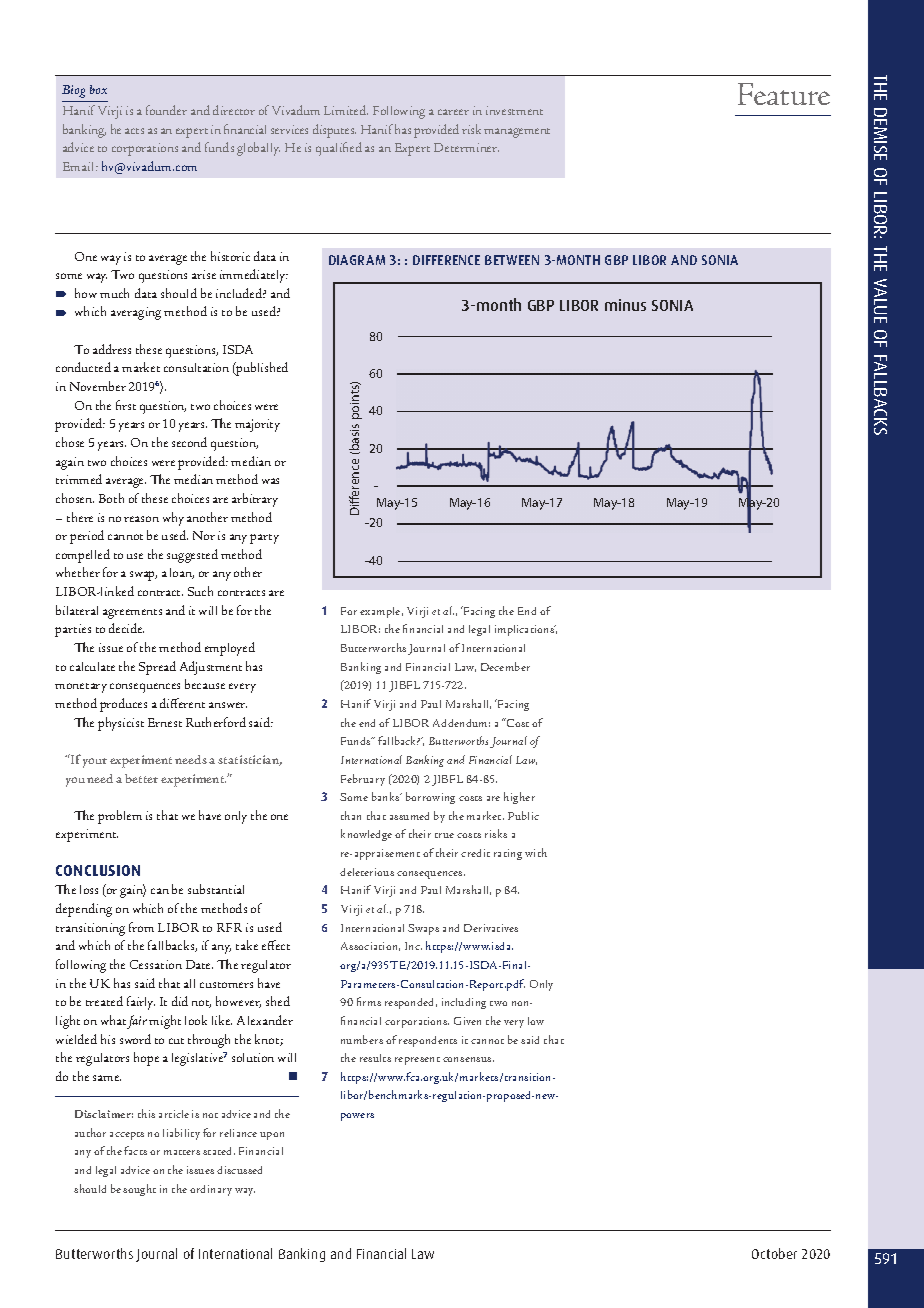 The image size is (924, 1308). What do you see at coordinates (444, 835) in the screenshot?
I see `true` at bounding box center [444, 835].
